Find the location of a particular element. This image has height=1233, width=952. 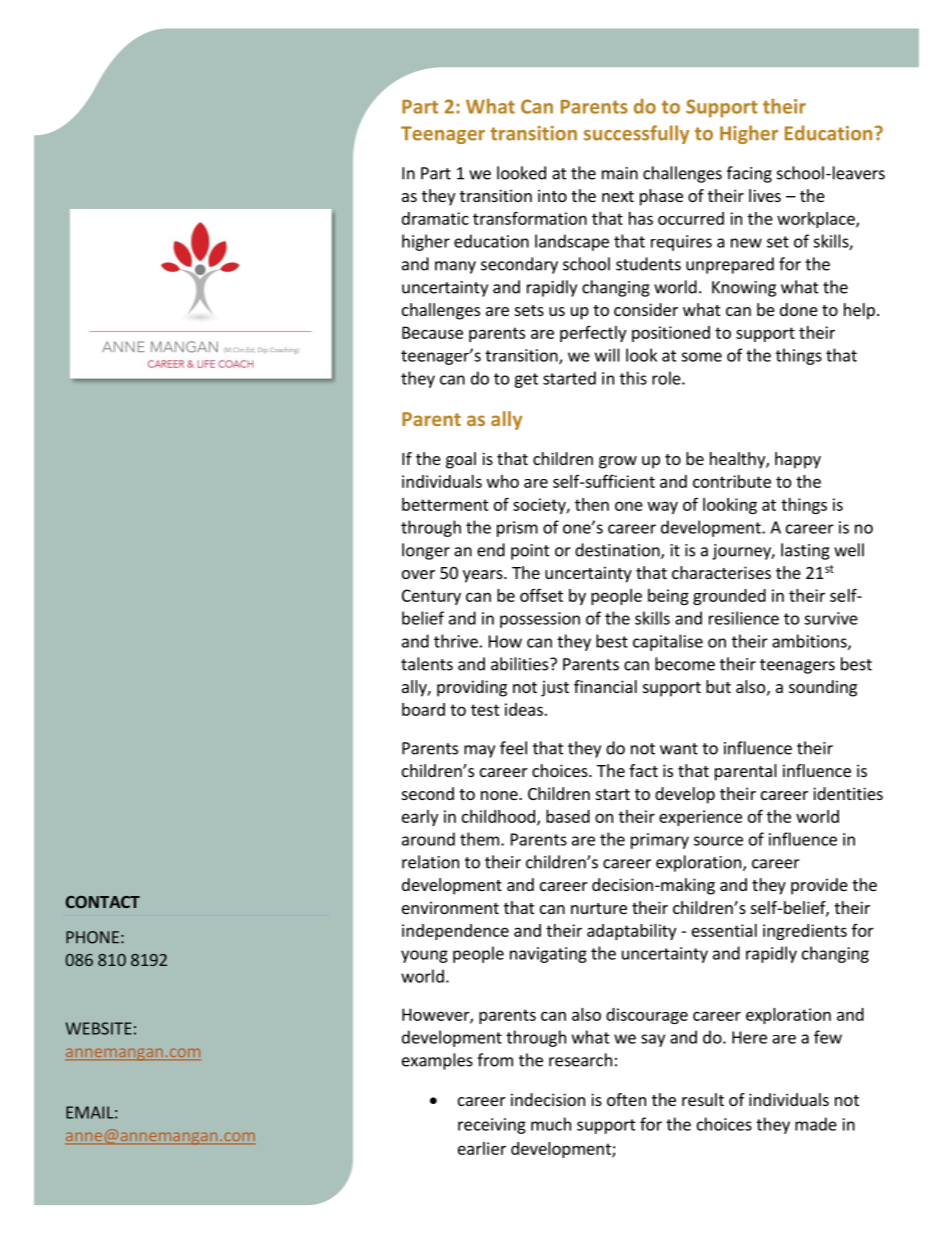

dramatic is located at coordinates (435, 218).
